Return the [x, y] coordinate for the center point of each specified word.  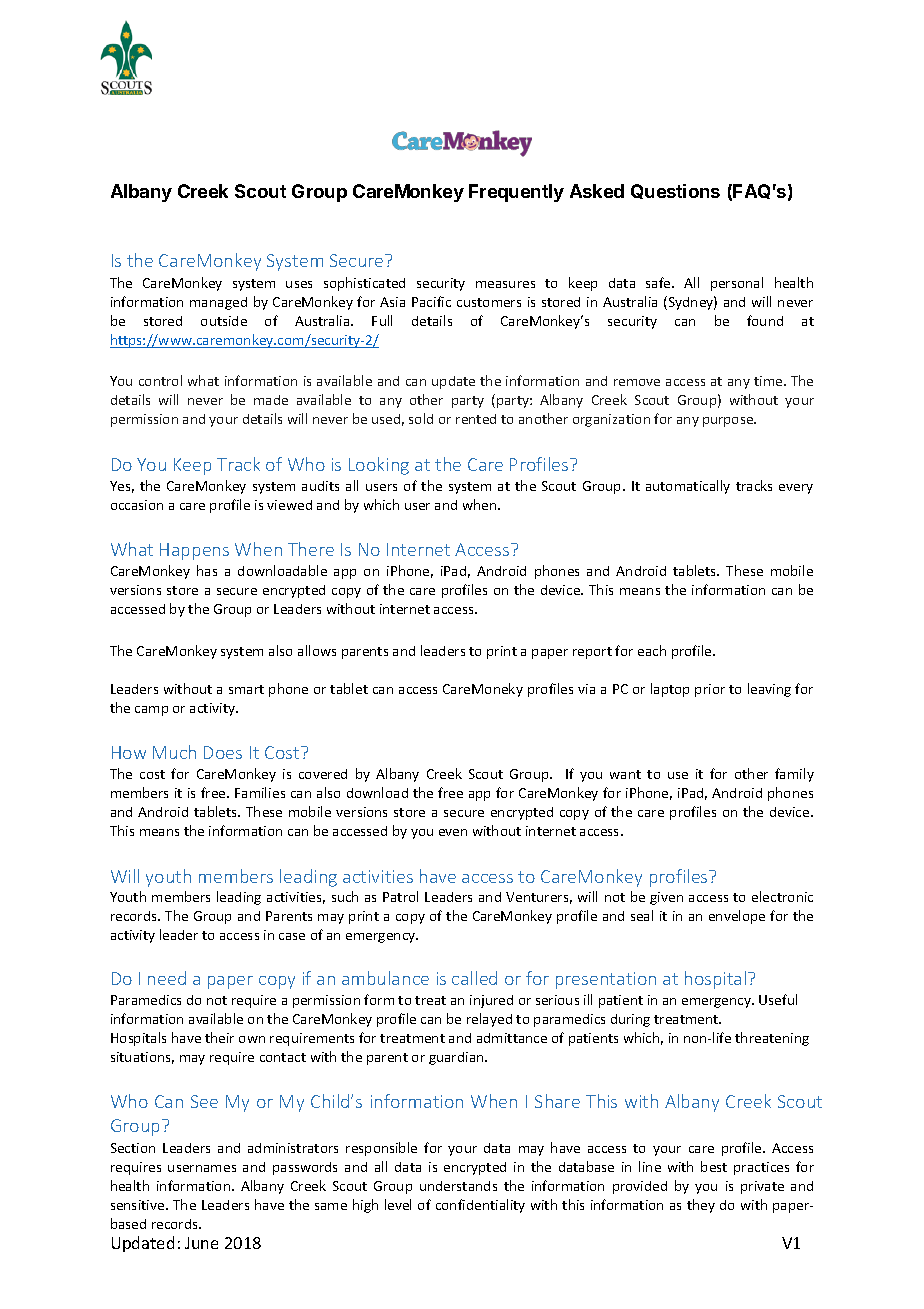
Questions [675, 191]
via [586, 689]
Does [223, 752]
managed [218, 303]
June [201, 1243]
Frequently [516, 193]
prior [710, 690]
